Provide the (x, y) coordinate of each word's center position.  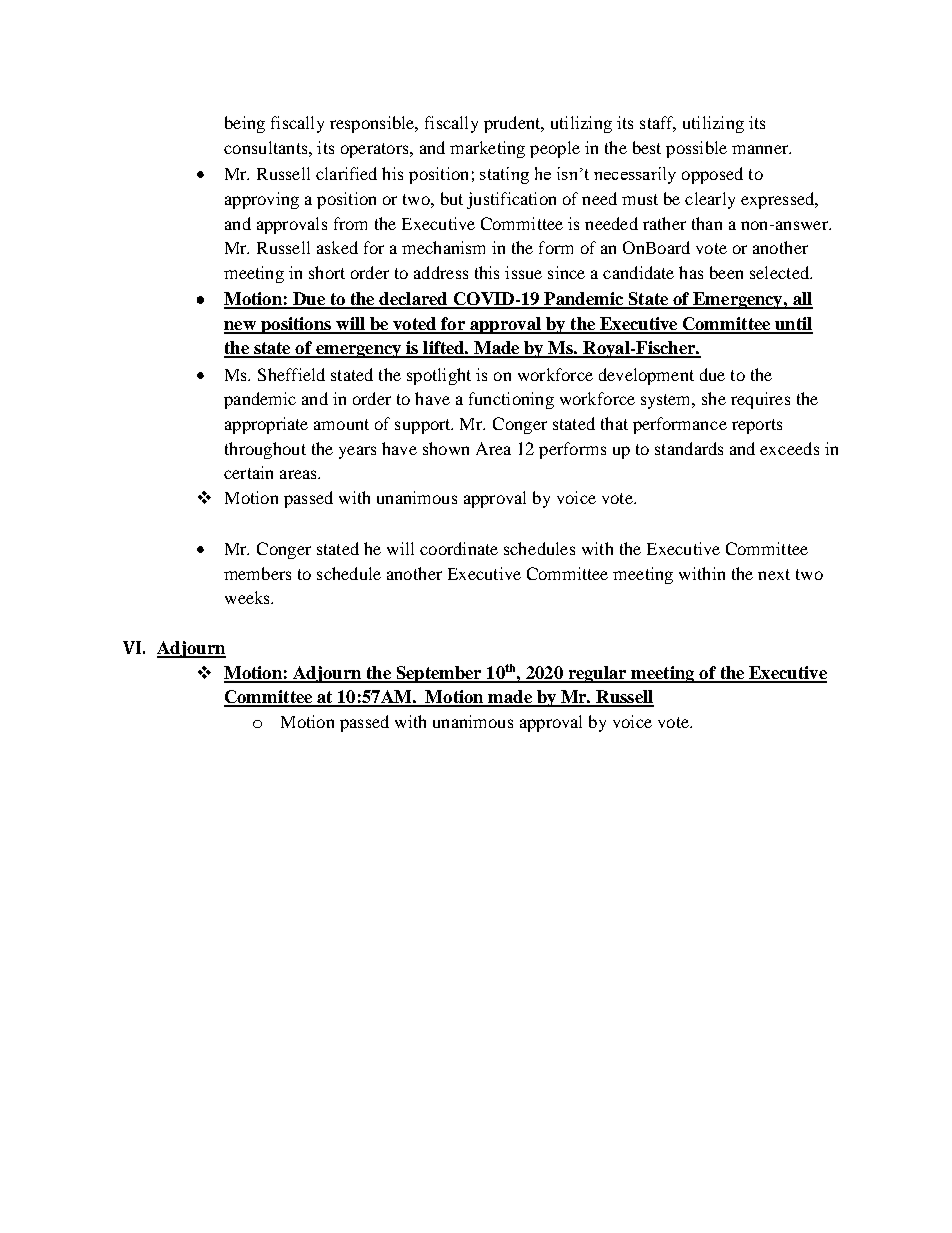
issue (523, 272)
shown (446, 448)
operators (376, 150)
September (439, 674)
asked (337, 247)
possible (696, 149)
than (707, 223)
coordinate (459, 548)
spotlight (439, 376)
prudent (513, 124)
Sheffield (291, 374)
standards (689, 448)
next (774, 574)
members (257, 573)
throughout (265, 450)
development (646, 376)
